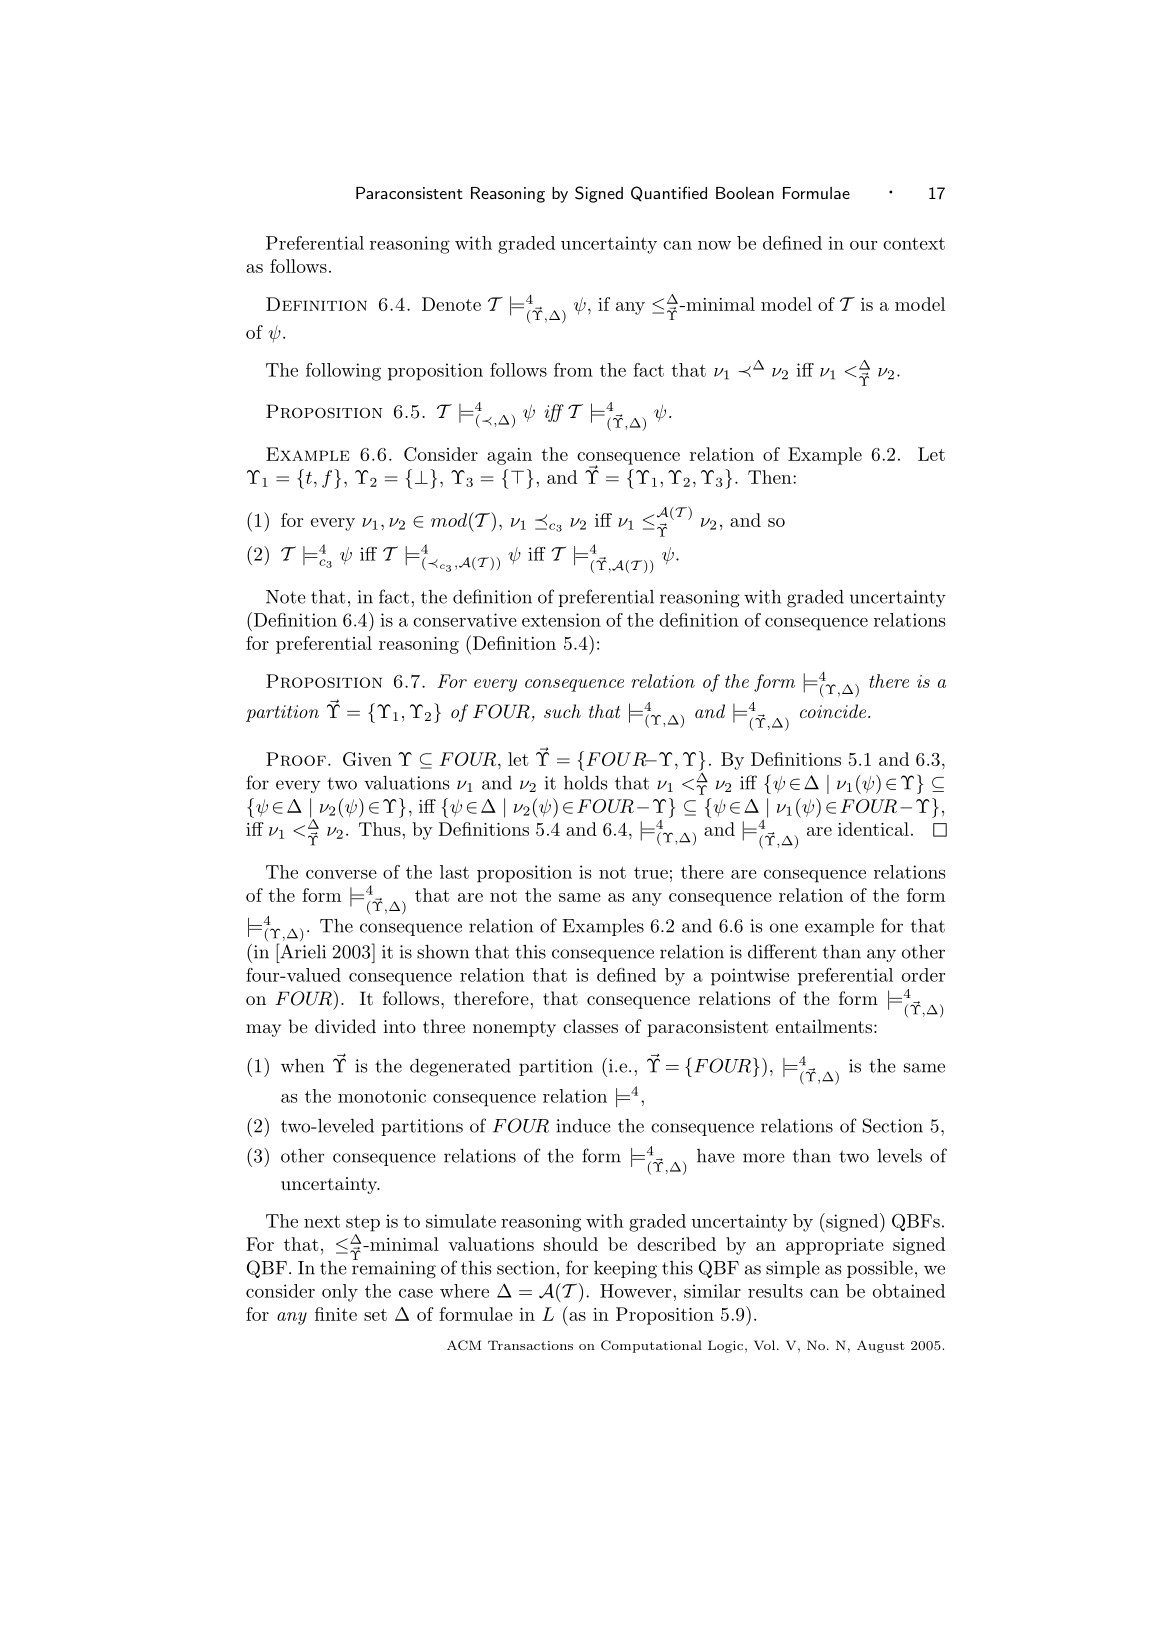  I want to click on Given, so click(367, 759).
